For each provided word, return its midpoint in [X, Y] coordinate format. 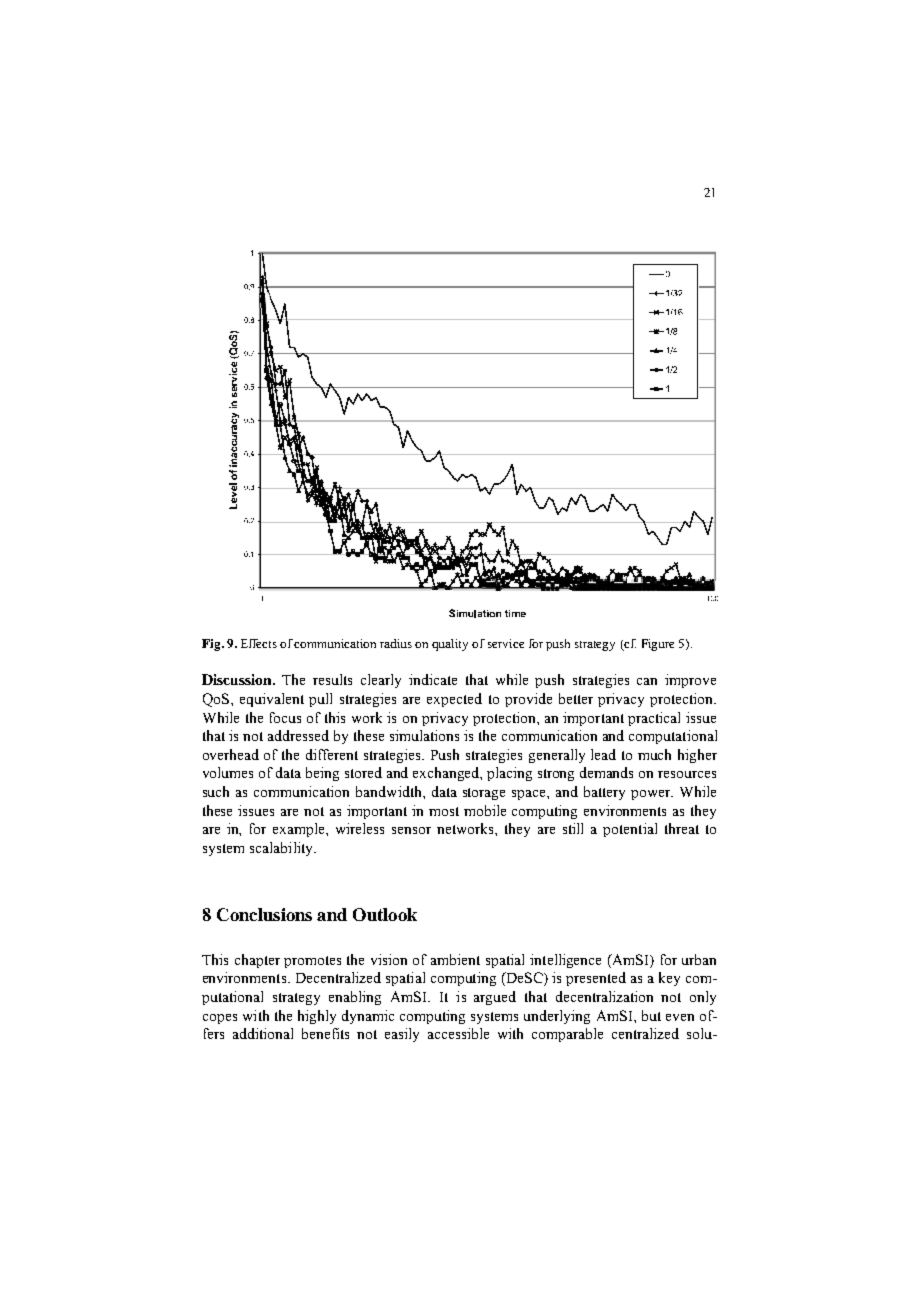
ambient [455, 959]
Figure [658, 645]
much [654, 754]
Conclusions [264, 914]
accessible [458, 1033]
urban [699, 959]
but [651, 1015]
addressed [298, 735]
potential [630, 830]
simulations [424, 735]
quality [450, 645]
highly [317, 1017]
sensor [411, 830]
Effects [259, 643]
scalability [283, 849]
